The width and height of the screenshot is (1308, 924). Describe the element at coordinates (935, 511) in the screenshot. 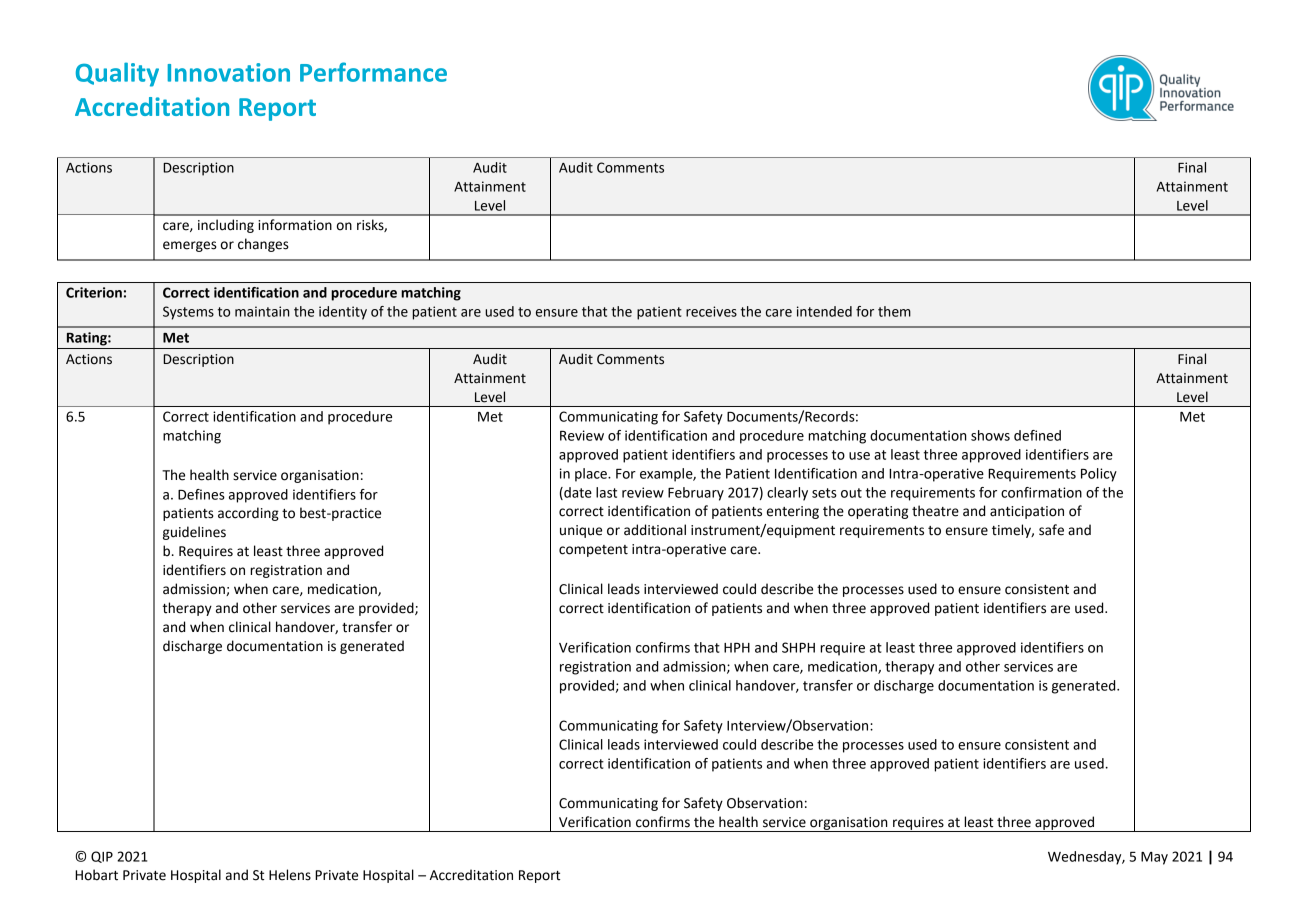

I see `theatre` at that location.
